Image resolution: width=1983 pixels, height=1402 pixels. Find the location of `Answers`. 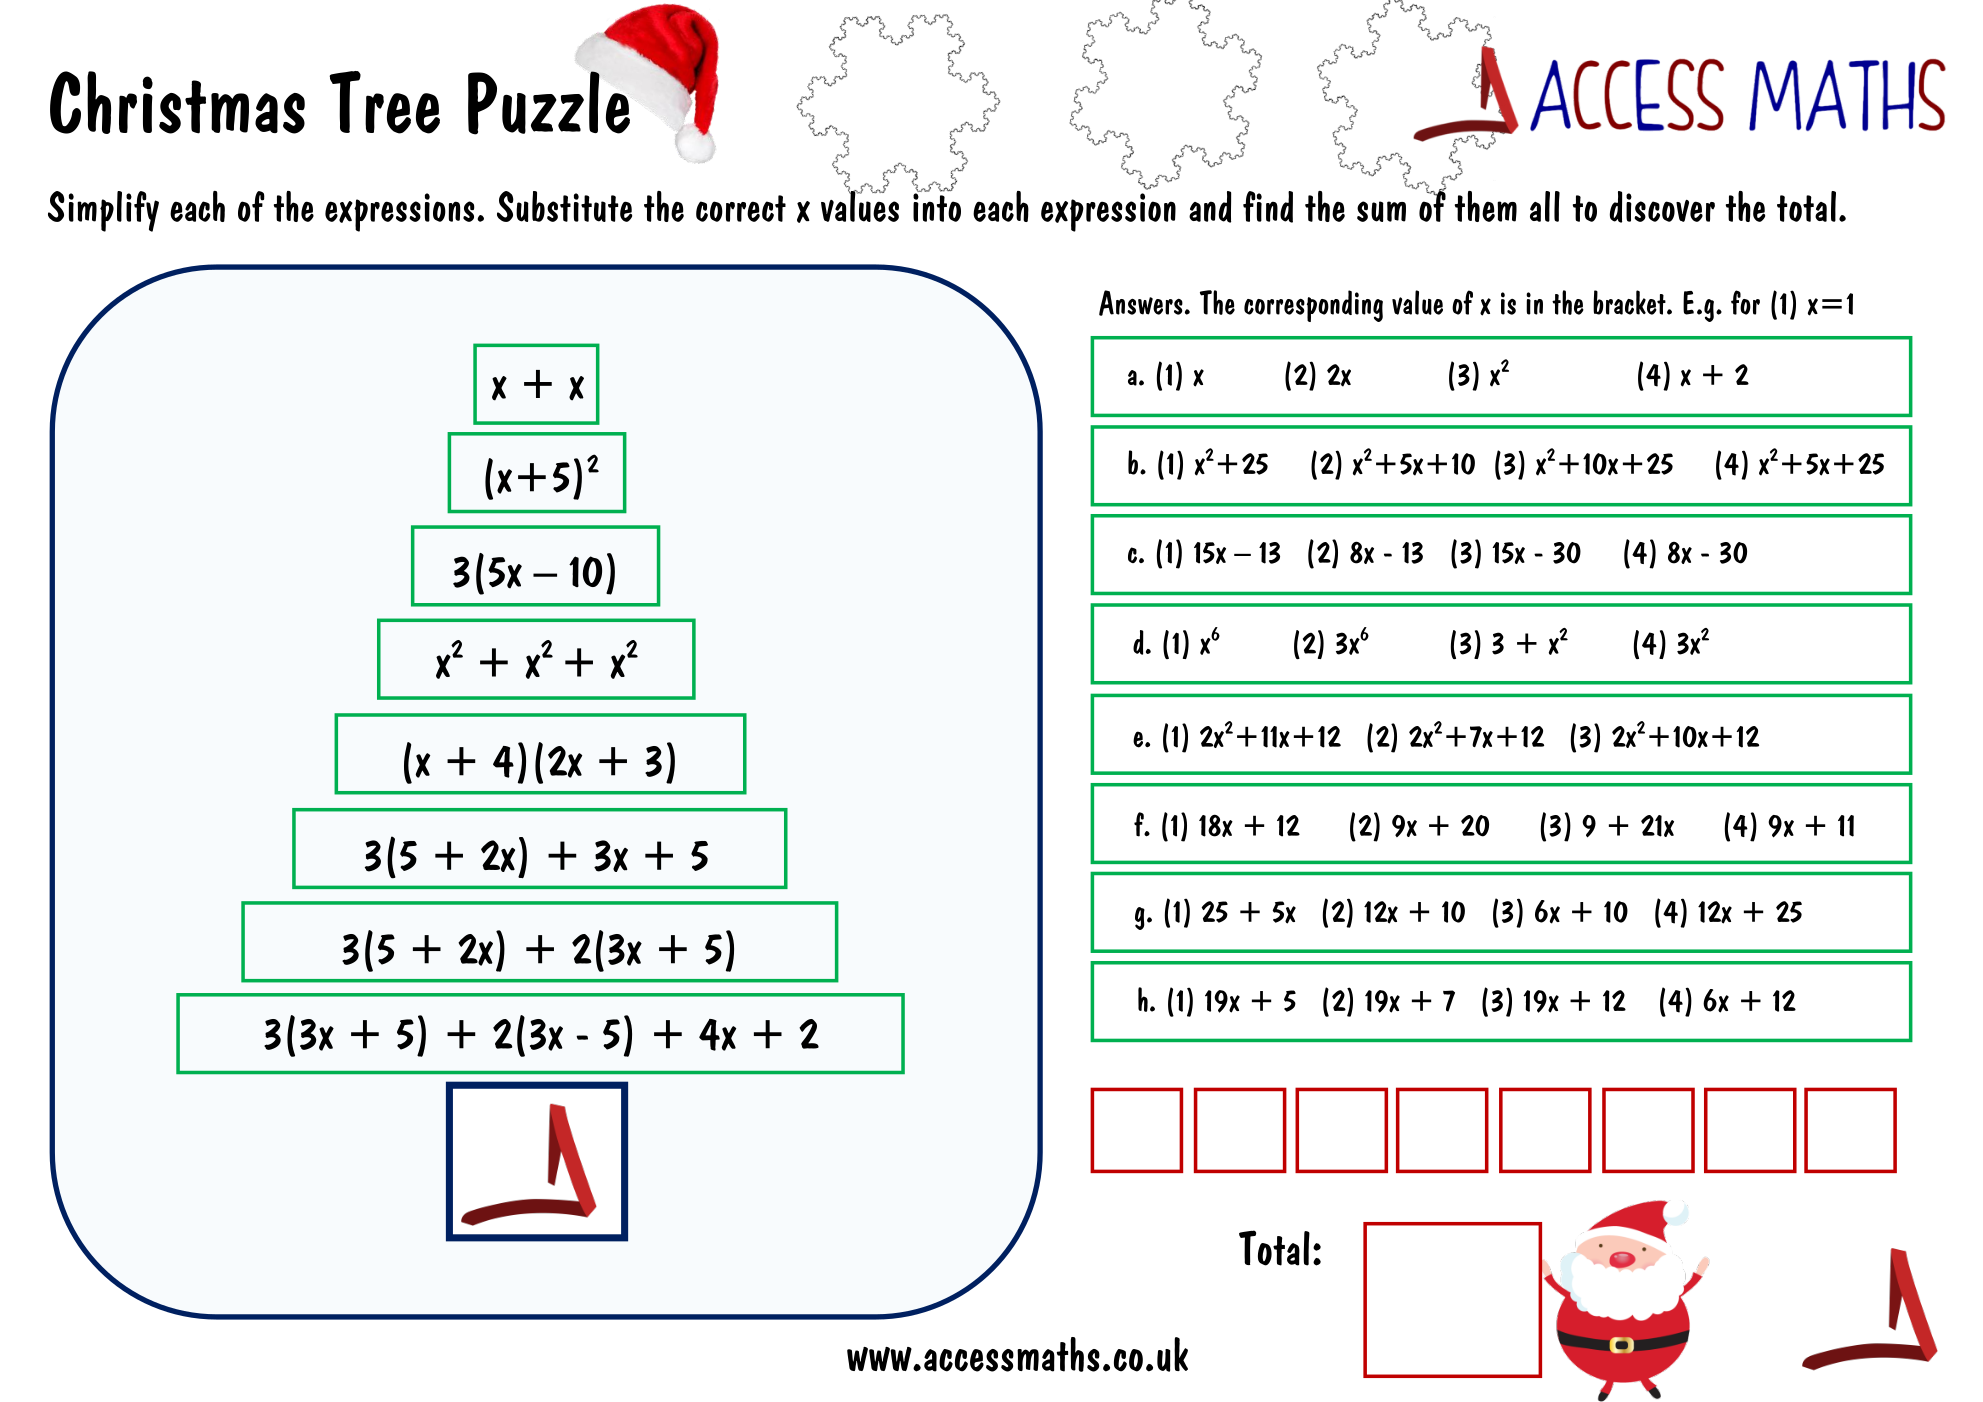

Answers is located at coordinates (1141, 303).
